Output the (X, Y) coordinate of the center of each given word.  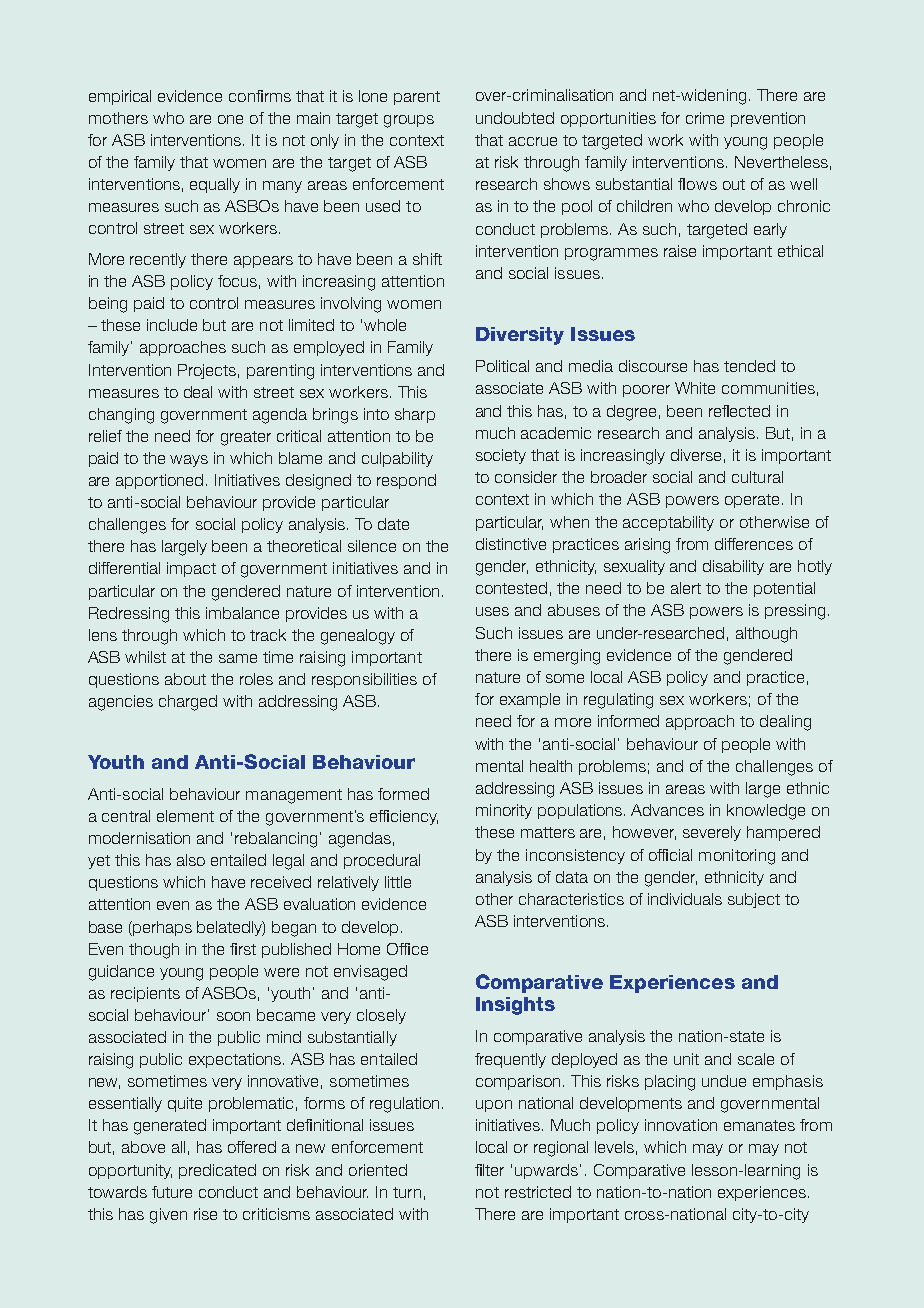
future (172, 1192)
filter (489, 1170)
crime (705, 118)
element (185, 816)
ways (189, 461)
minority (504, 811)
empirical (120, 97)
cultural (757, 477)
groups (409, 121)
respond (406, 481)
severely (712, 833)
